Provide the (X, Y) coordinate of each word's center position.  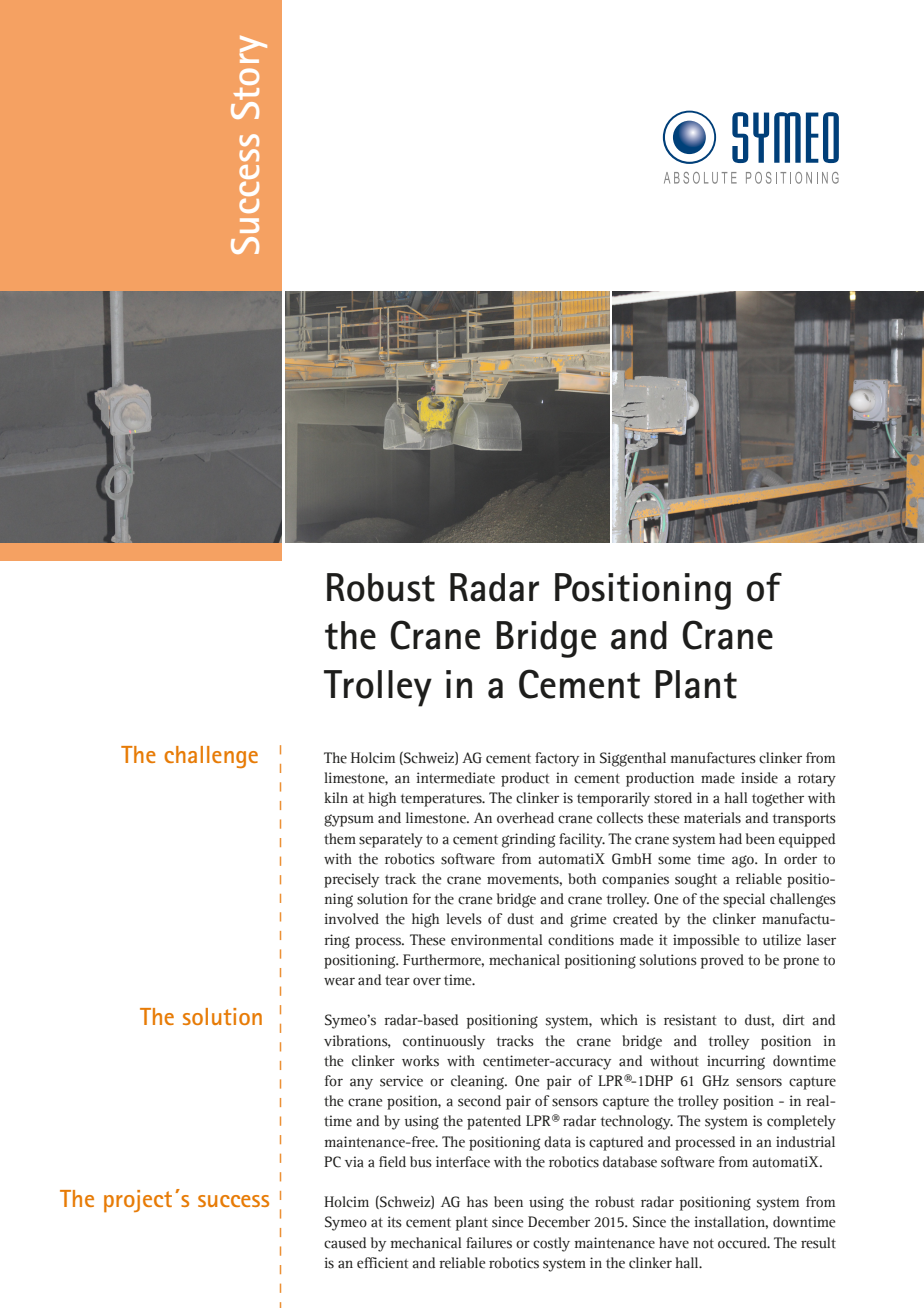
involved (351, 919)
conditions (581, 940)
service (401, 1081)
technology (636, 1122)
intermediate (455, 778)
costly (551, 1244)
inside (759, 778)
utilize (782, 940)
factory (557, 759)
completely (801, 1122)
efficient (383, 1263)
